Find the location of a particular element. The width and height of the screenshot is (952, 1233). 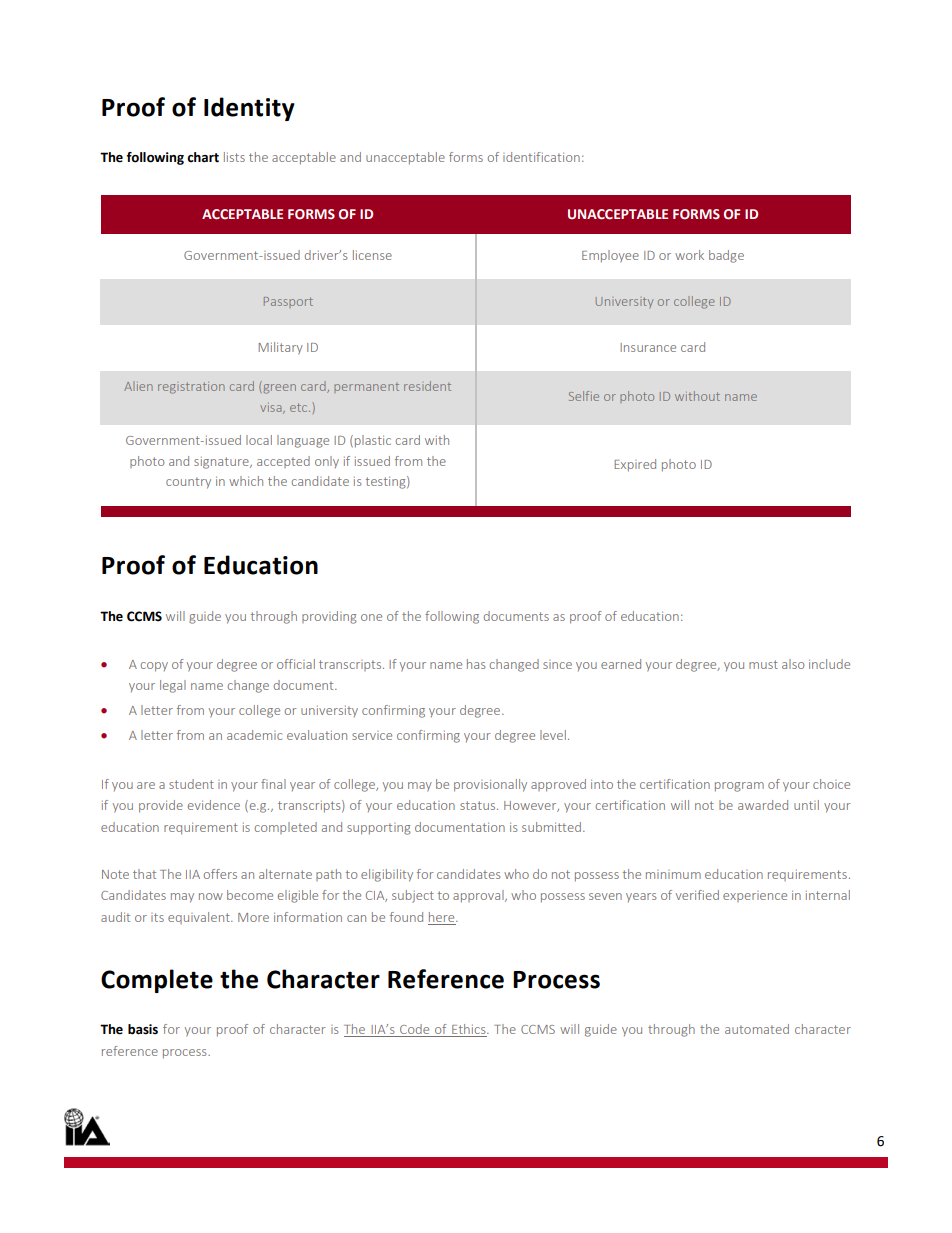

country is located at coordinates (188, 483).
